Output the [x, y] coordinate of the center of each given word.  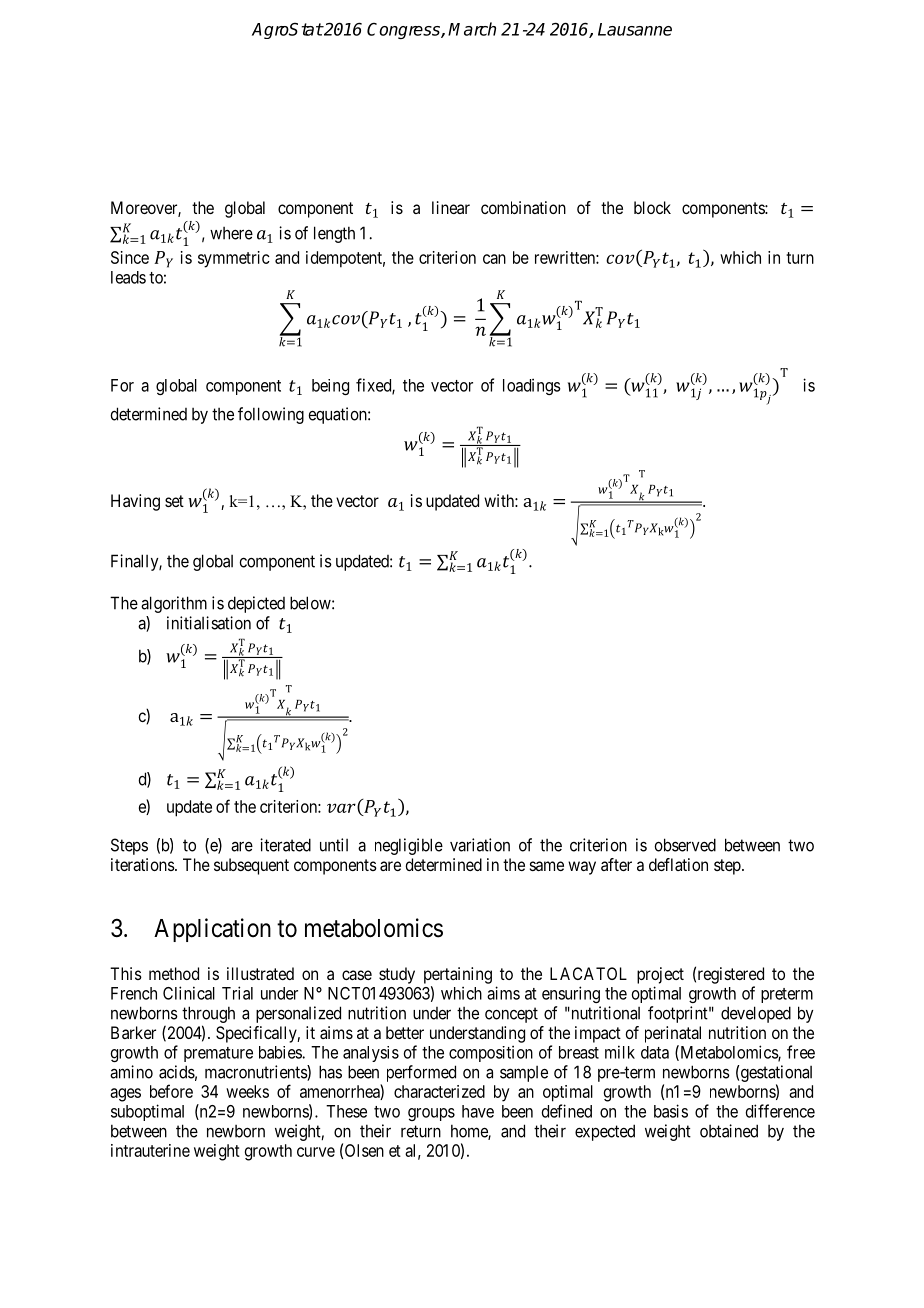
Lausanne [635, 29]
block [652, 207]
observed [685, 845]
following [271, 415]
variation [480, 845]
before [171, 1091]
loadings [532, 386]
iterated [285, 845]
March [472, 29]
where [231, 233]
